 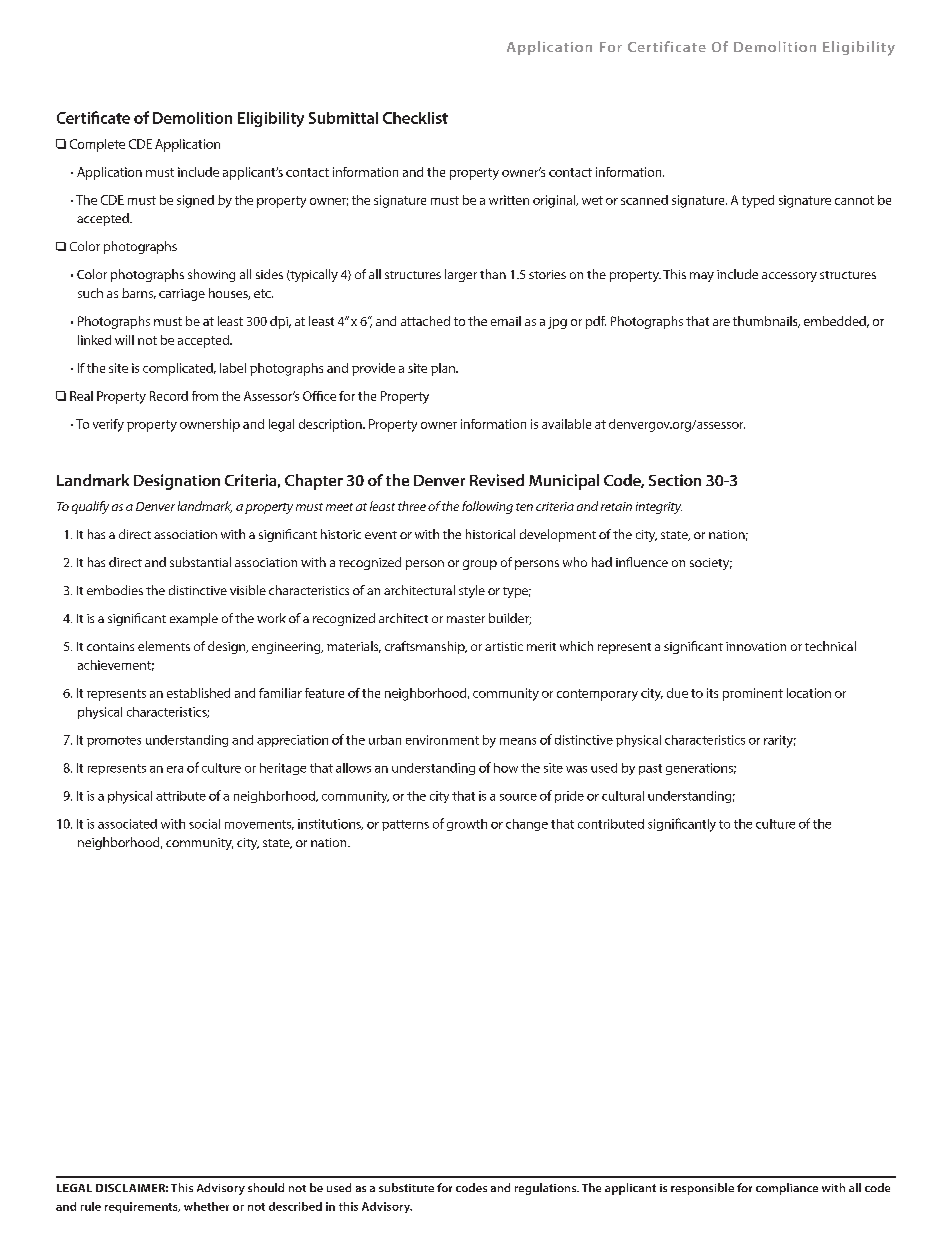 I want to click on elements, so click(x=164, y=646).
